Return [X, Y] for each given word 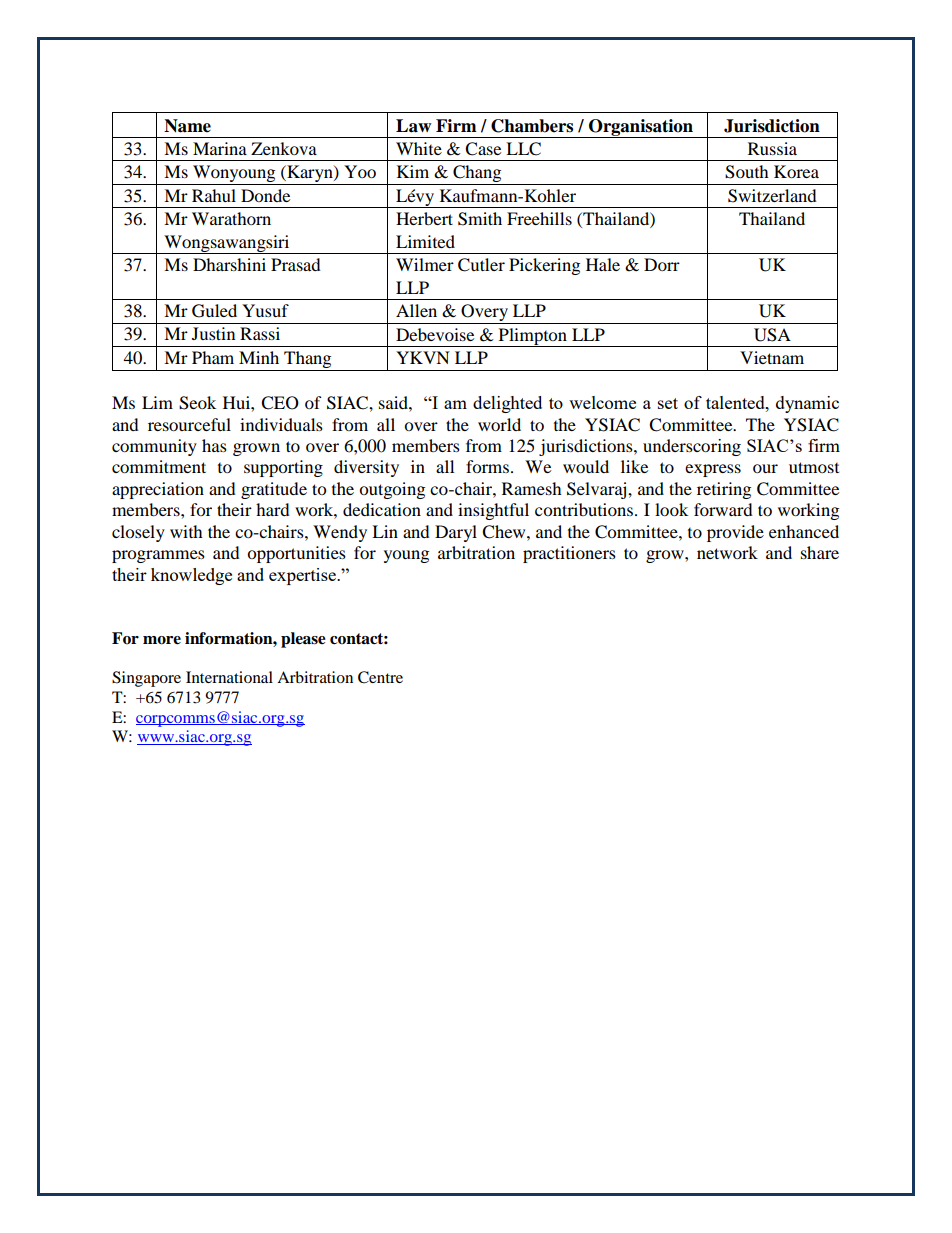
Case [483, 149]
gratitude [274, 490]
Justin [213, 333]
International [229, 677]
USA [772, 335]
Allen [416, 310]
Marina [220, 148]
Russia [772, 148]
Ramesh [532, 488]
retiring [724, 490]
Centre [380, 677]
